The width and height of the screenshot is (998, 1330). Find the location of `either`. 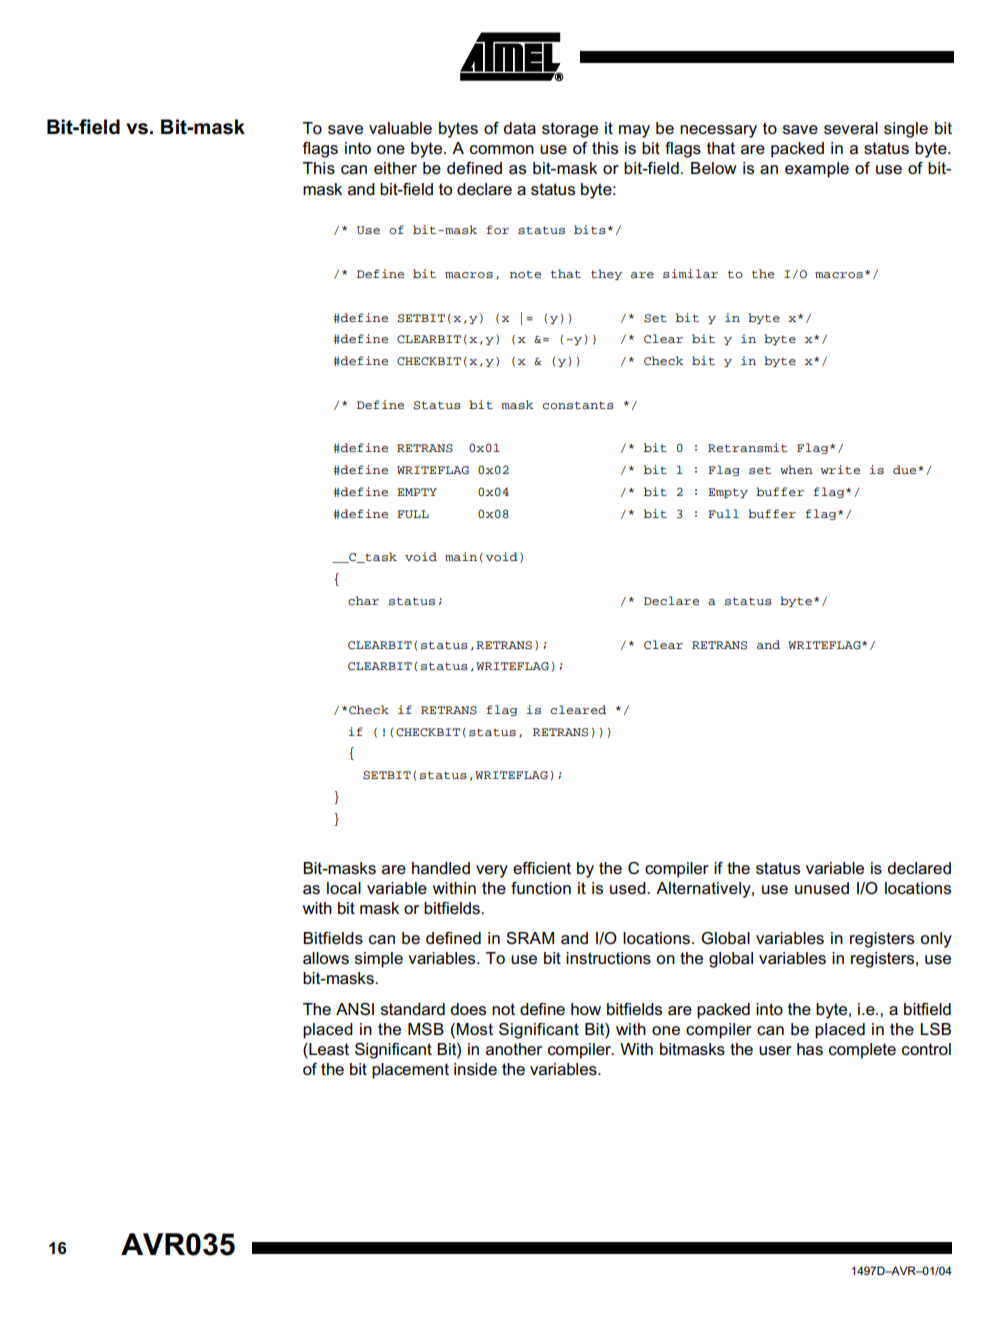

either is located at coordinates (395, 168).
